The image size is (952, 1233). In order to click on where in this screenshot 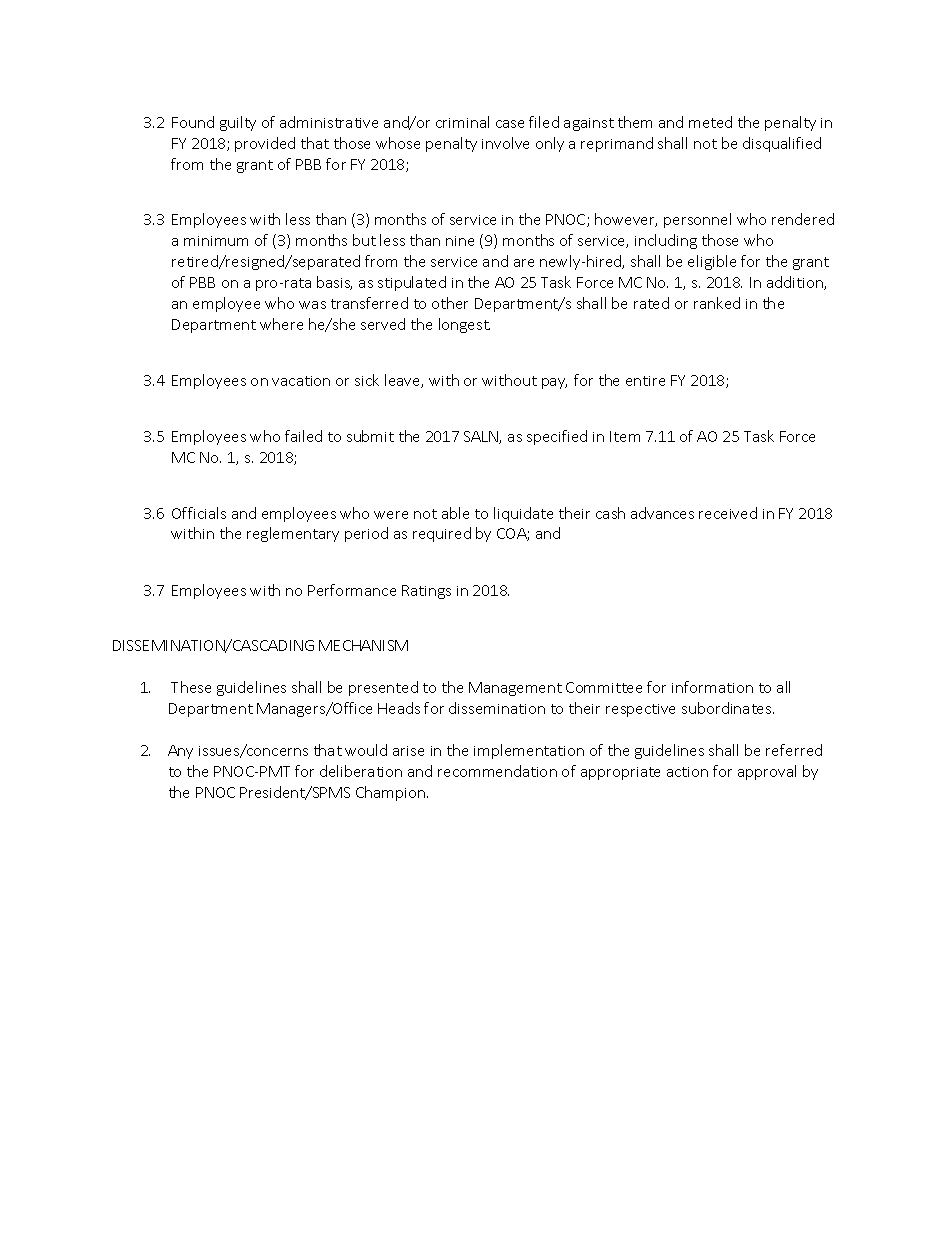, I will do `click(281, 324)`.
